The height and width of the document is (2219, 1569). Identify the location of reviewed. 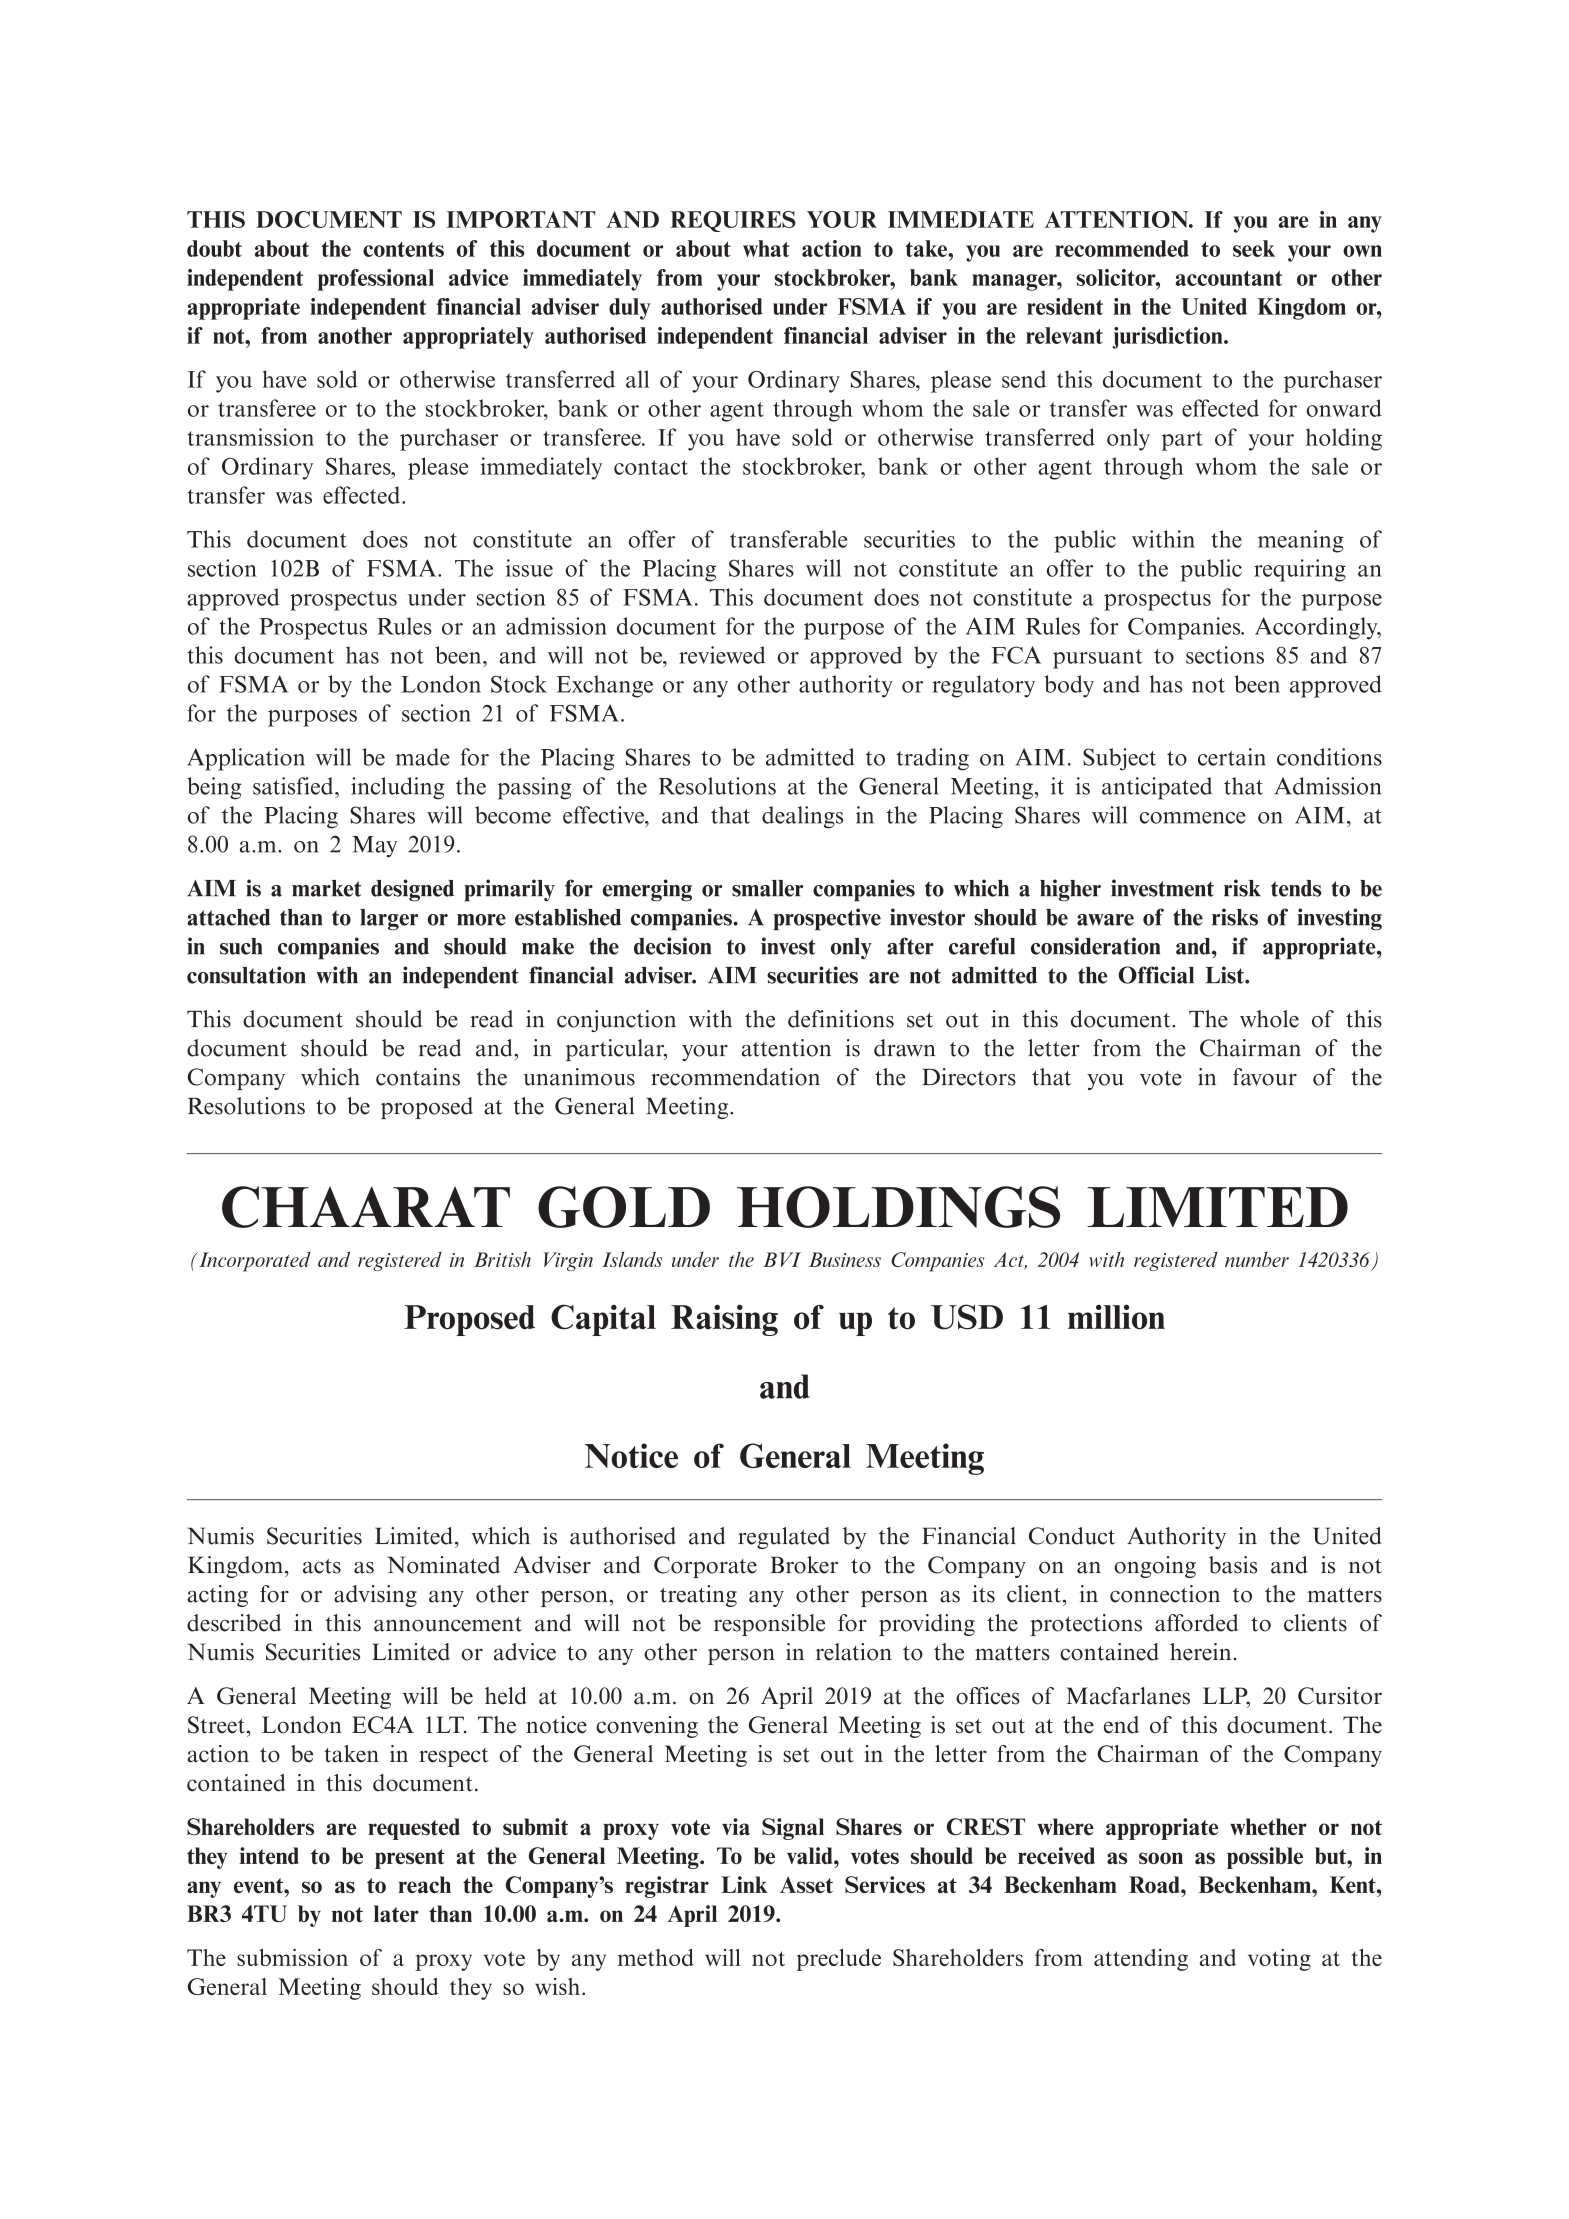
(722, 655).
